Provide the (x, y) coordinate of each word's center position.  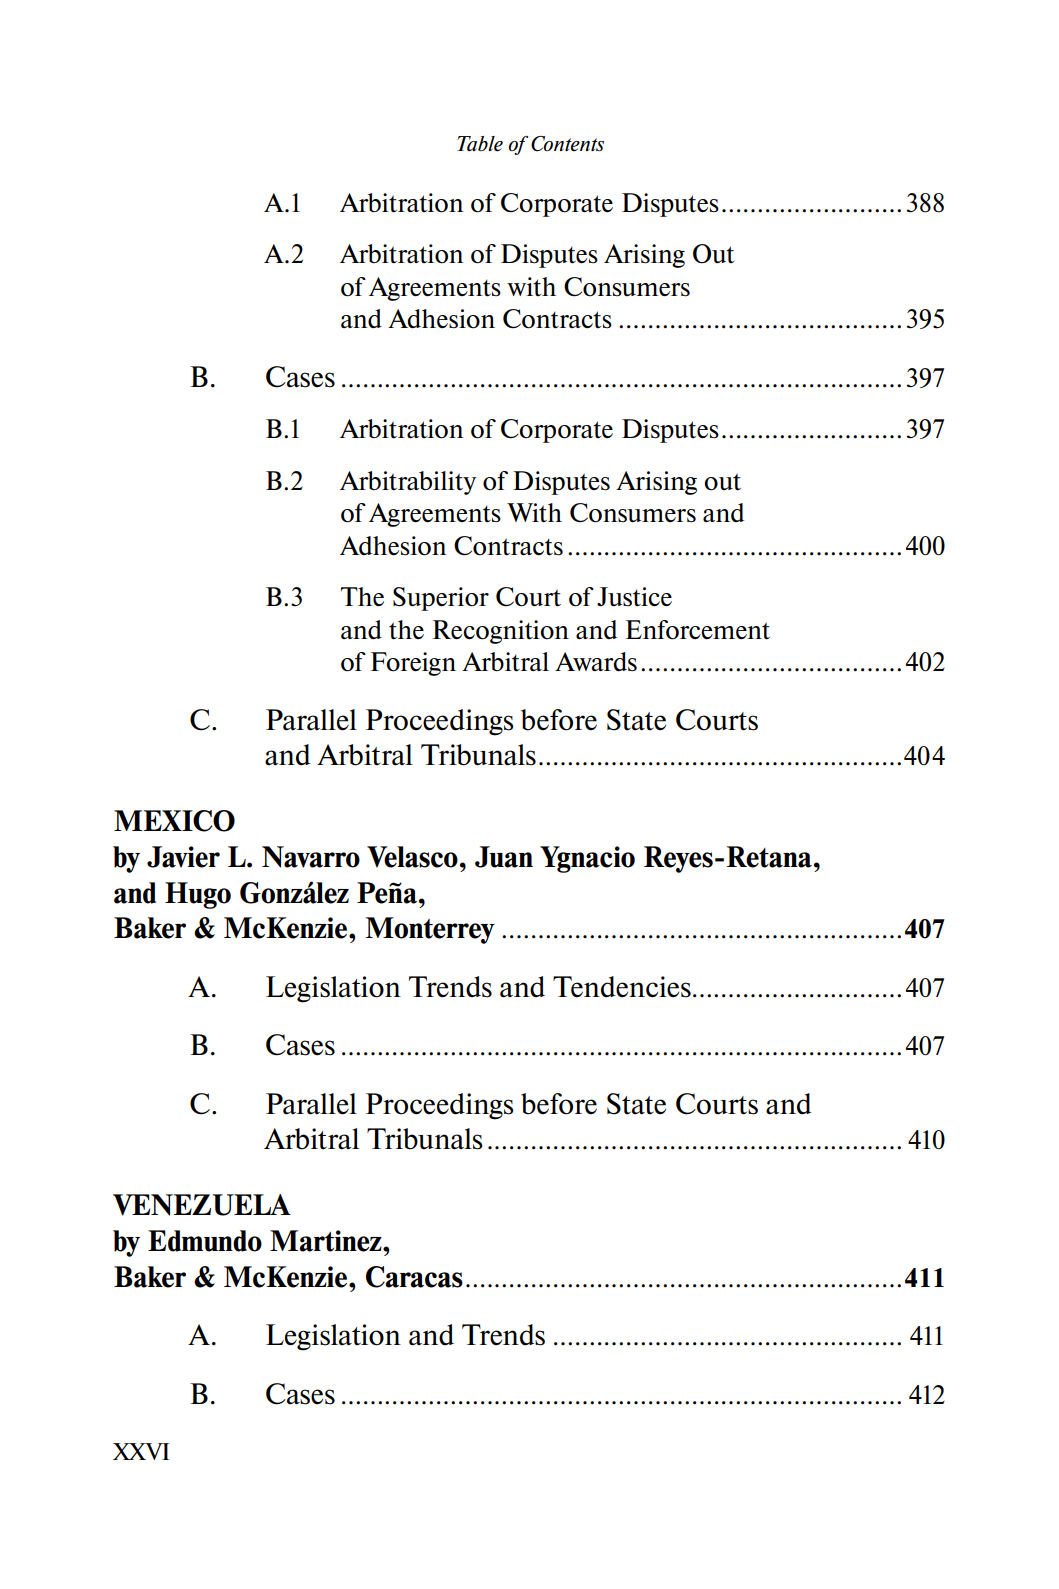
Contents (567, 144)
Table (480, 144)
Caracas (414, 1277)
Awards (596, 662)
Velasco (412, 857)
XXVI (141, 1451)
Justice (634, 597)
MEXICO (174, 821)
